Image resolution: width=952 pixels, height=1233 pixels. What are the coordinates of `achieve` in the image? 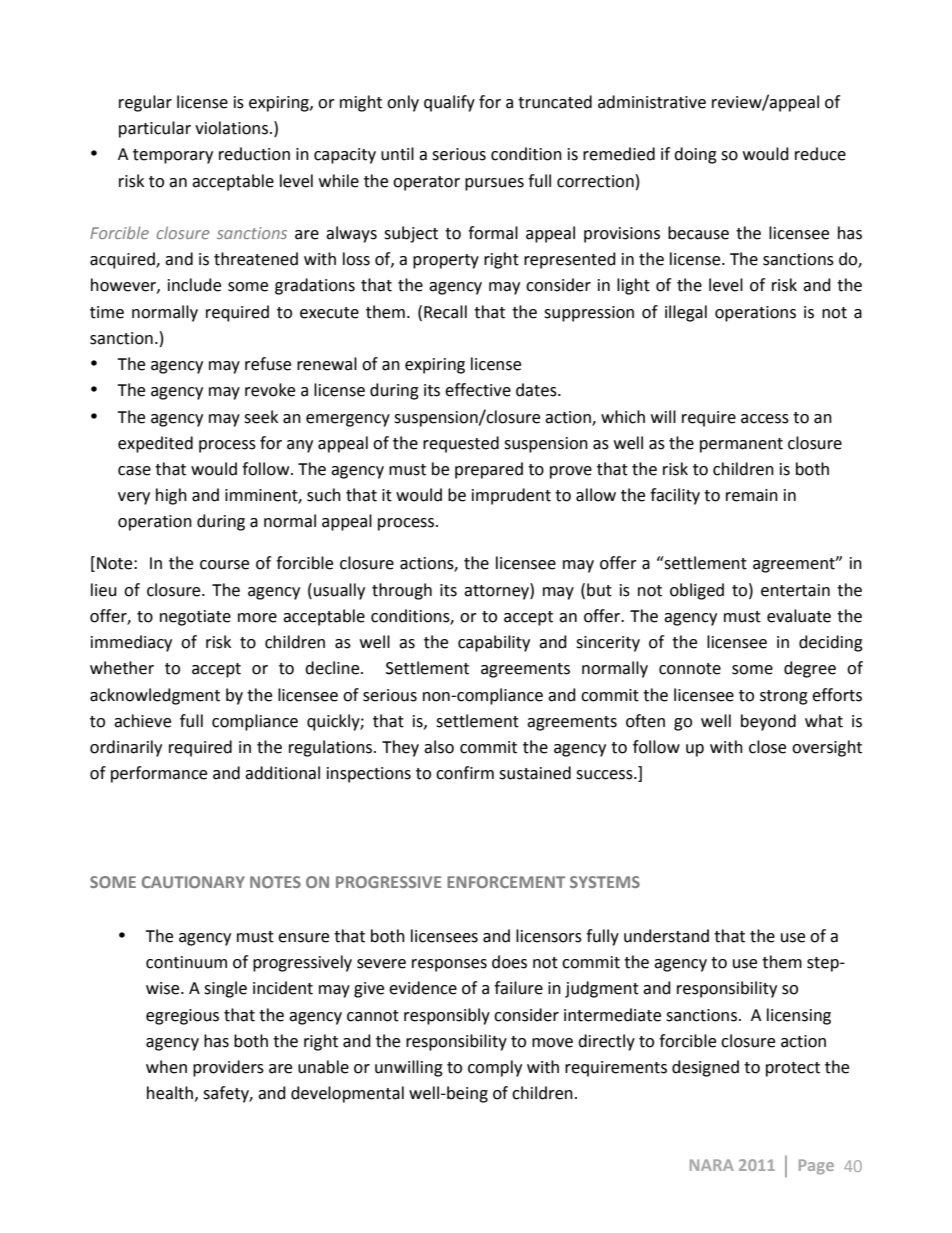 It's located at (142, 721).
